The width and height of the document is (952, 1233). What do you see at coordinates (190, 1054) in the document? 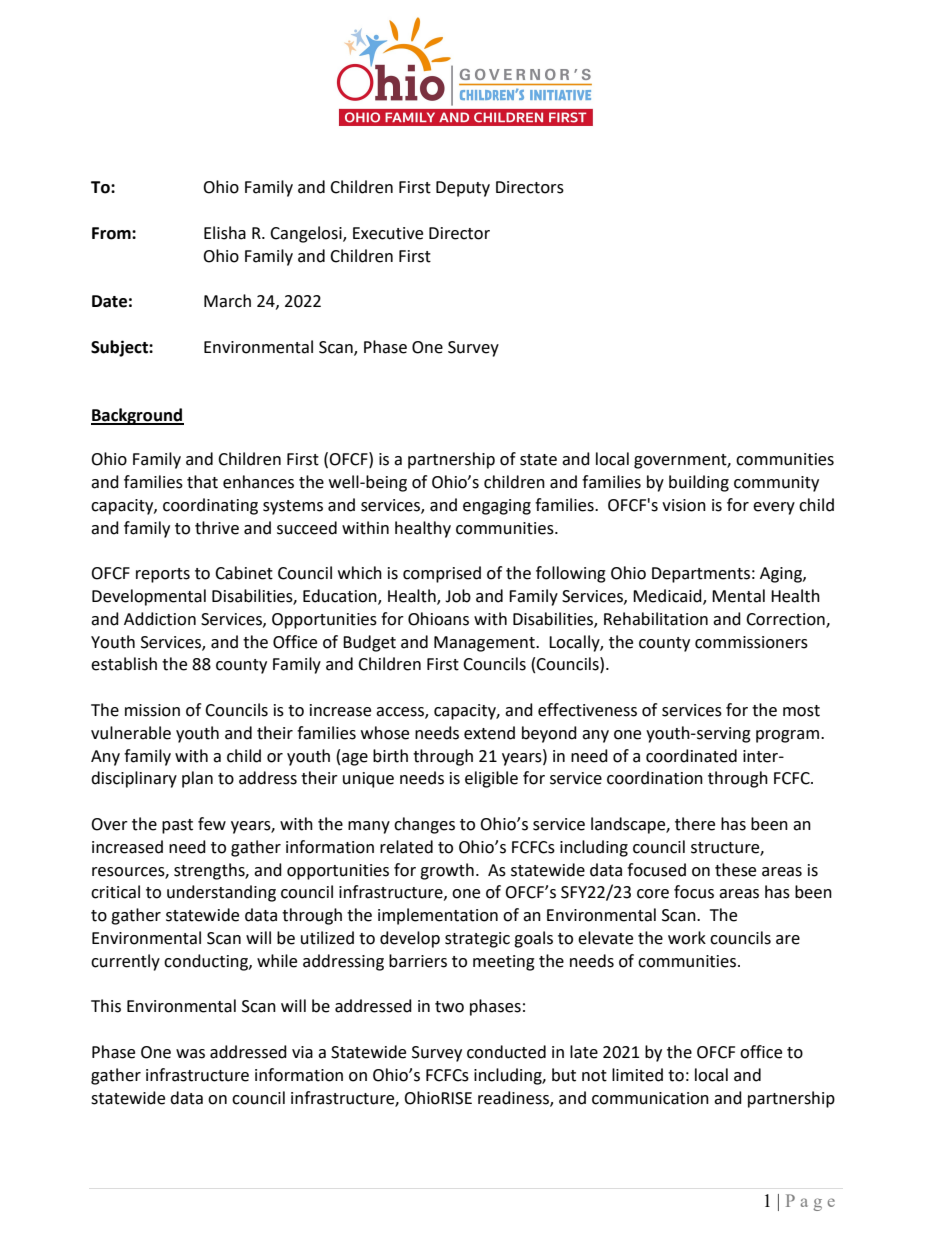
I see `was` at bounding box center [190, 1054].
